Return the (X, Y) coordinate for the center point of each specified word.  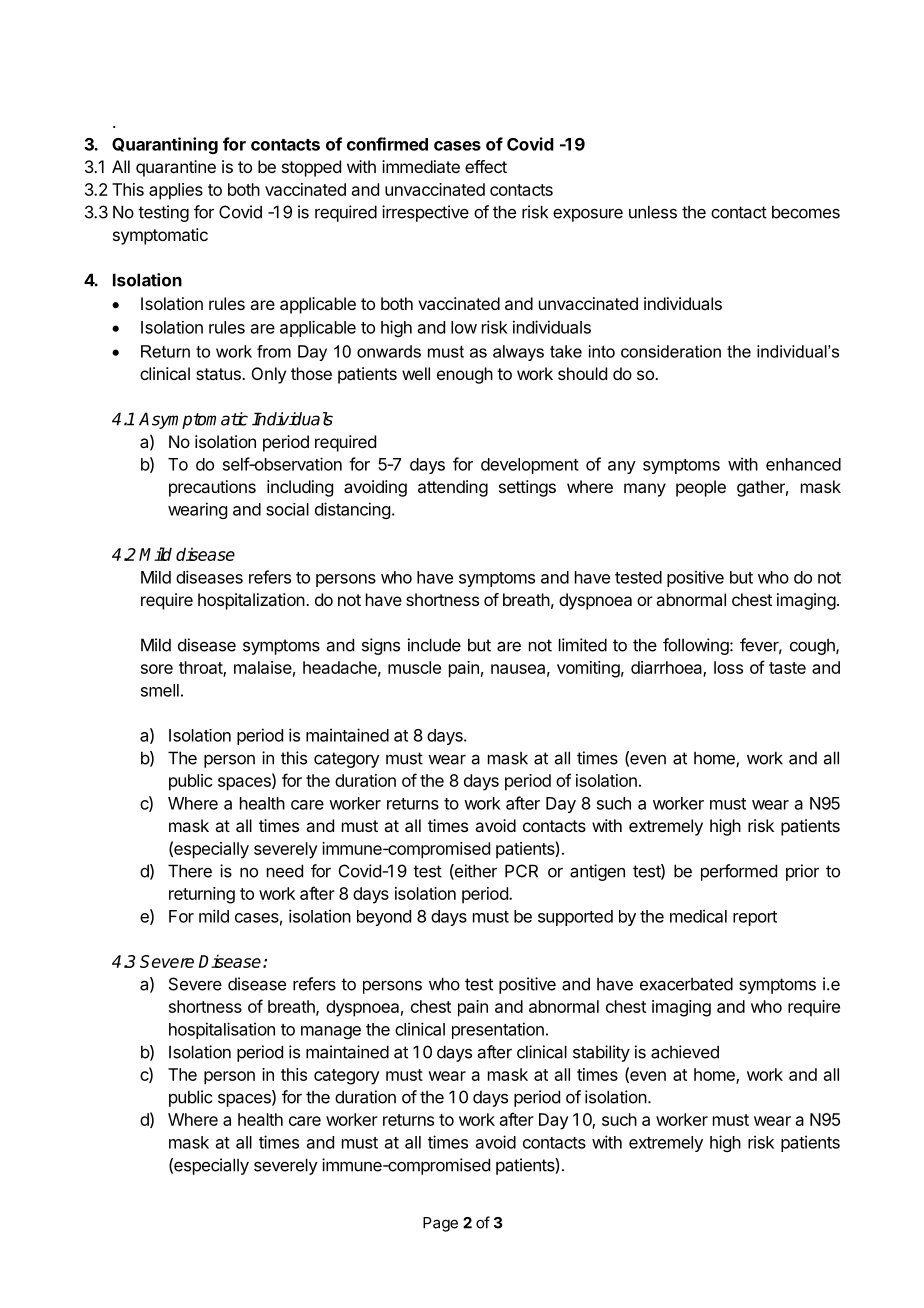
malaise (263, 667)
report (755, 918)
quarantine (176, 168)
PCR (521, 871)
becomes (806, 212)
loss (728, 667)
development (530, 466)
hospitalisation (222, 1030)
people (701, 488)
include (434, 645)
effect (486, 166)
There (190, 871)
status (219, 374)
